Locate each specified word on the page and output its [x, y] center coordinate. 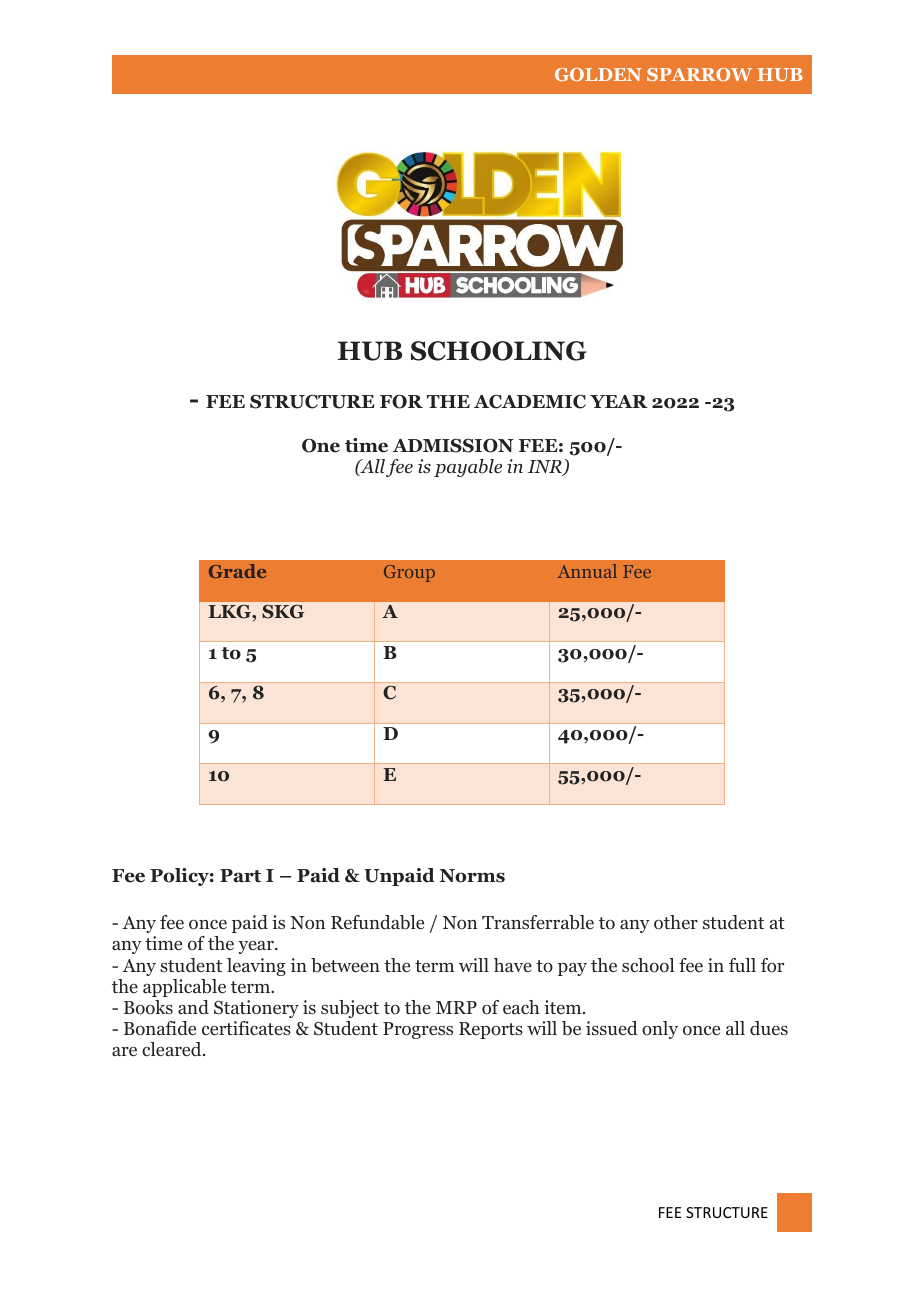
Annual [587, 571]
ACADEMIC [530, 401]
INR [546, 468]
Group [409, 573]
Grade [237, 571]
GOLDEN [598, 74]
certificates [246, 1028]
